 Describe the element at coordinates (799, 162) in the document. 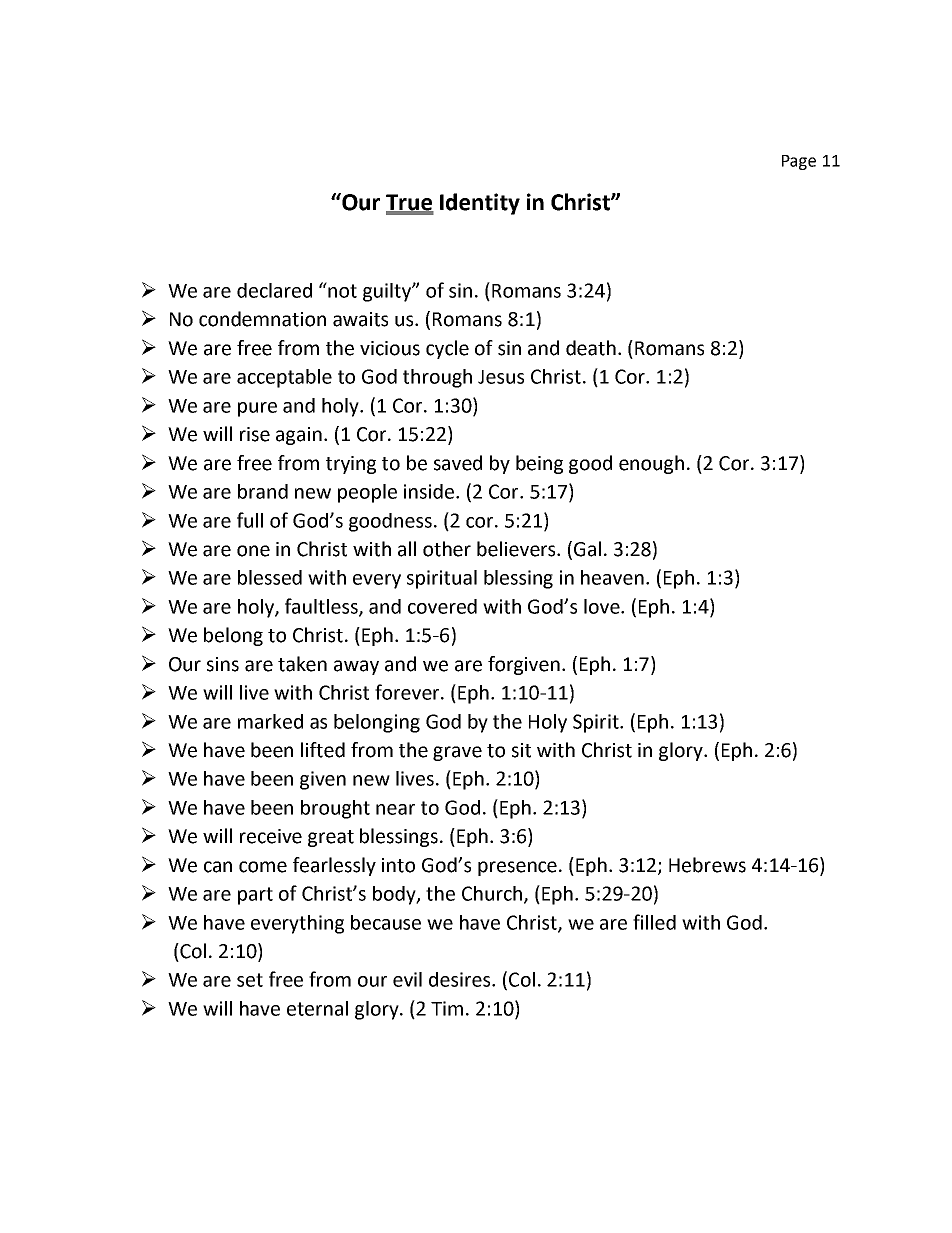

I see `Page` at that location.
